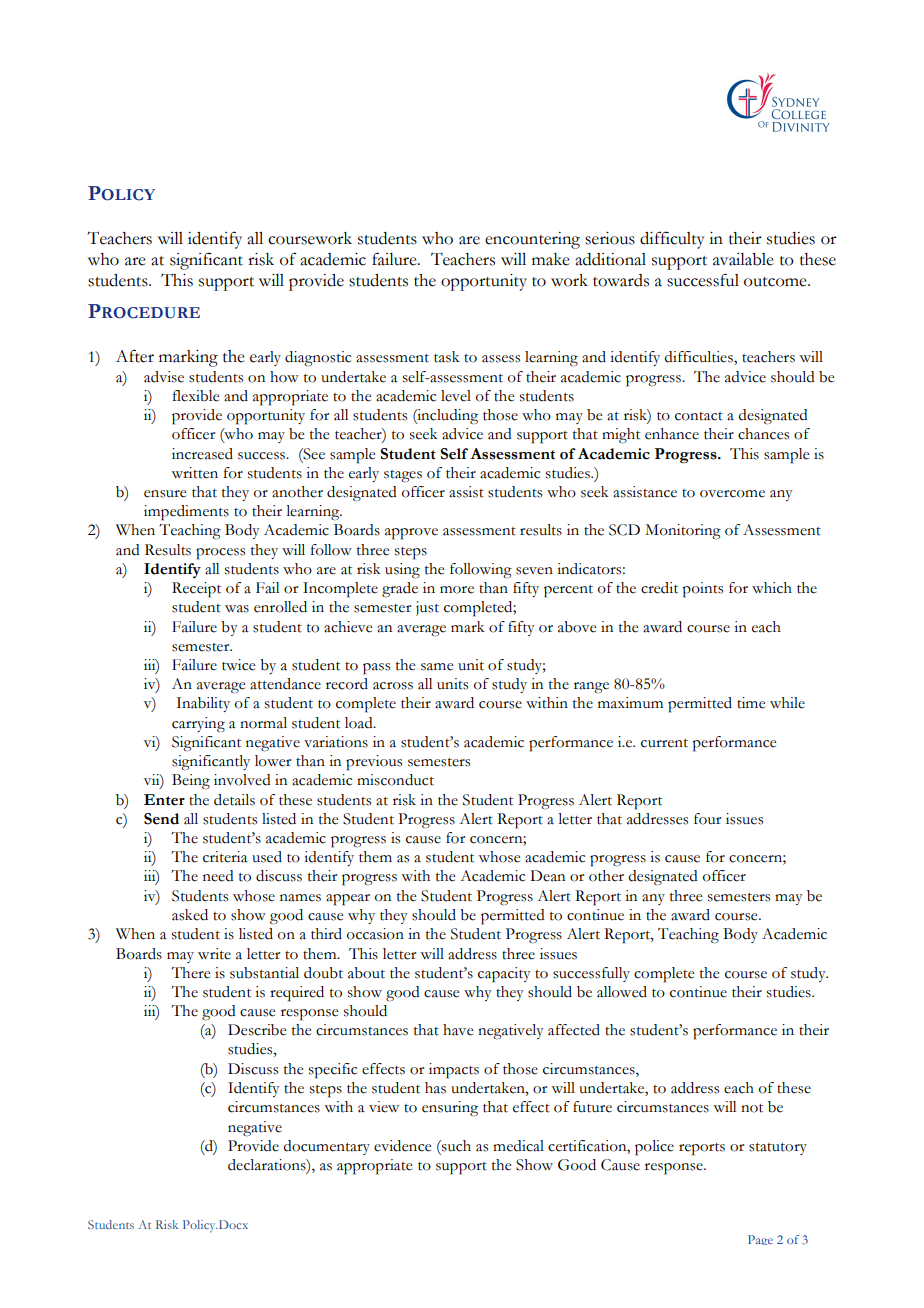  I want to click on available, so click(743, 259).
